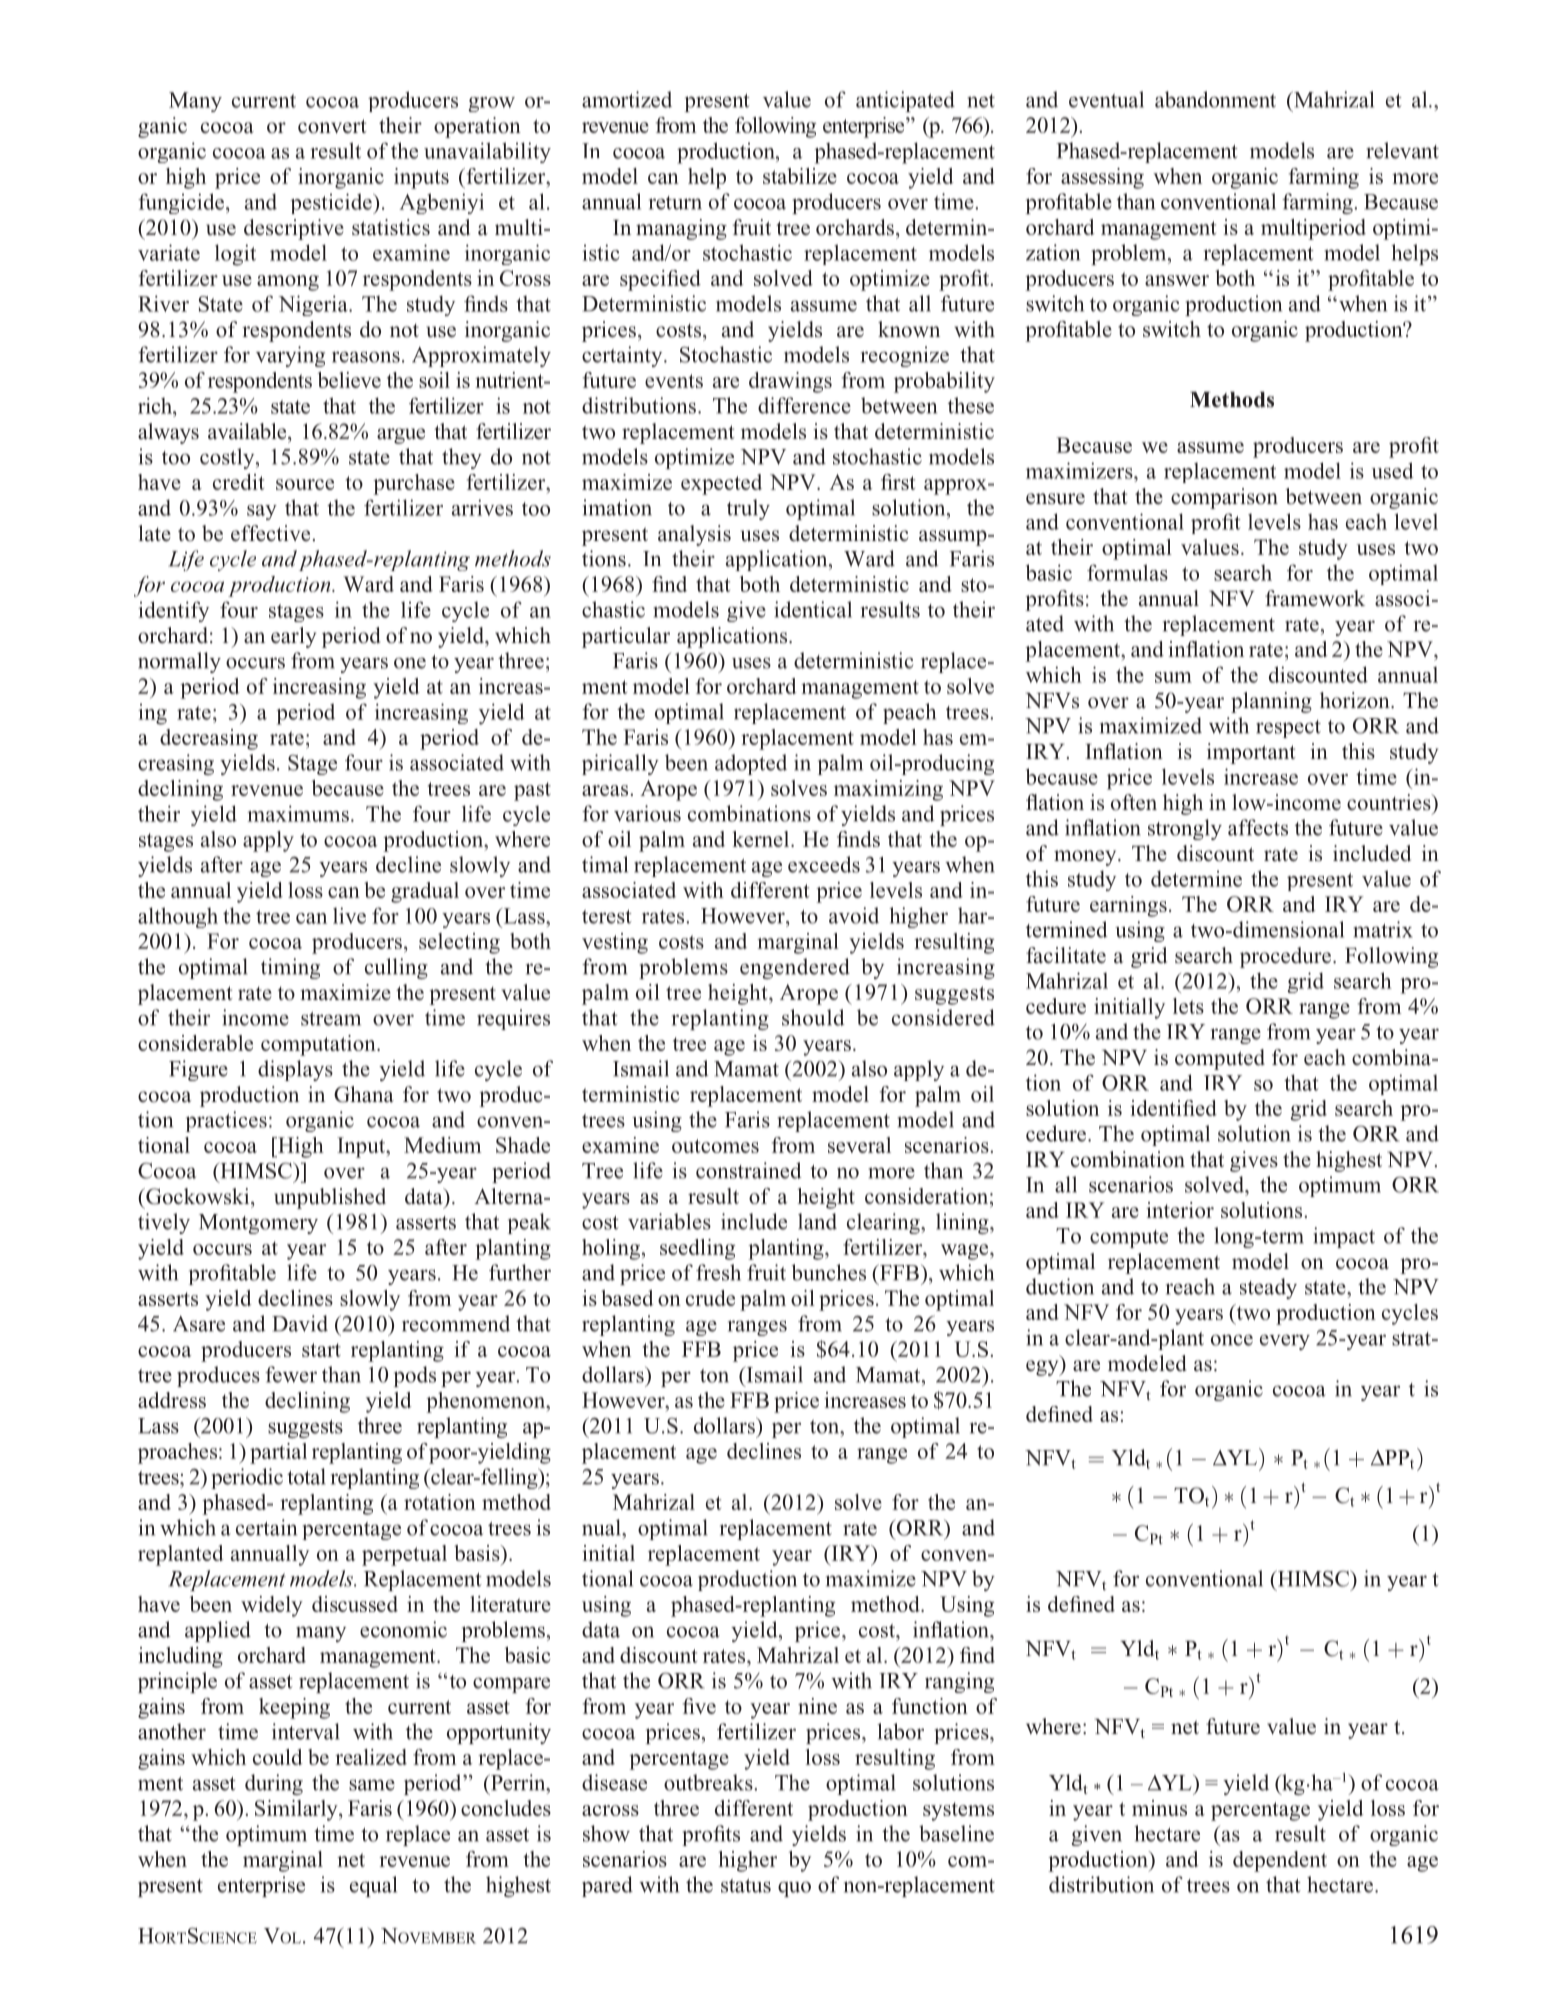 This screenshot has width=1544, height=2004. Describe the element at coordinates (1268, 1288) in the screenshot. I see `steady` at that location.
